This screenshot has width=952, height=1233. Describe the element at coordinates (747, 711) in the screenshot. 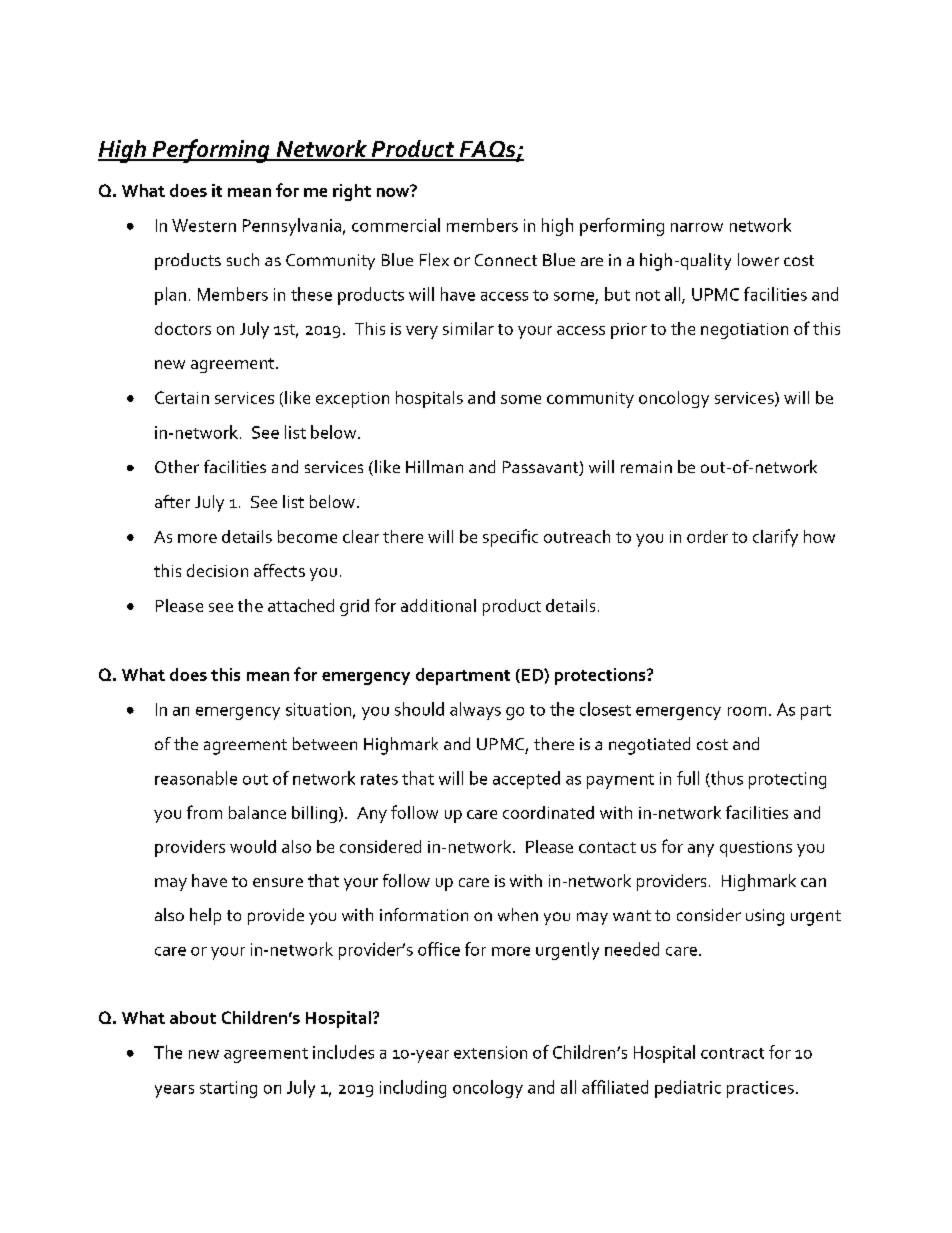

I see `room` at that location.
